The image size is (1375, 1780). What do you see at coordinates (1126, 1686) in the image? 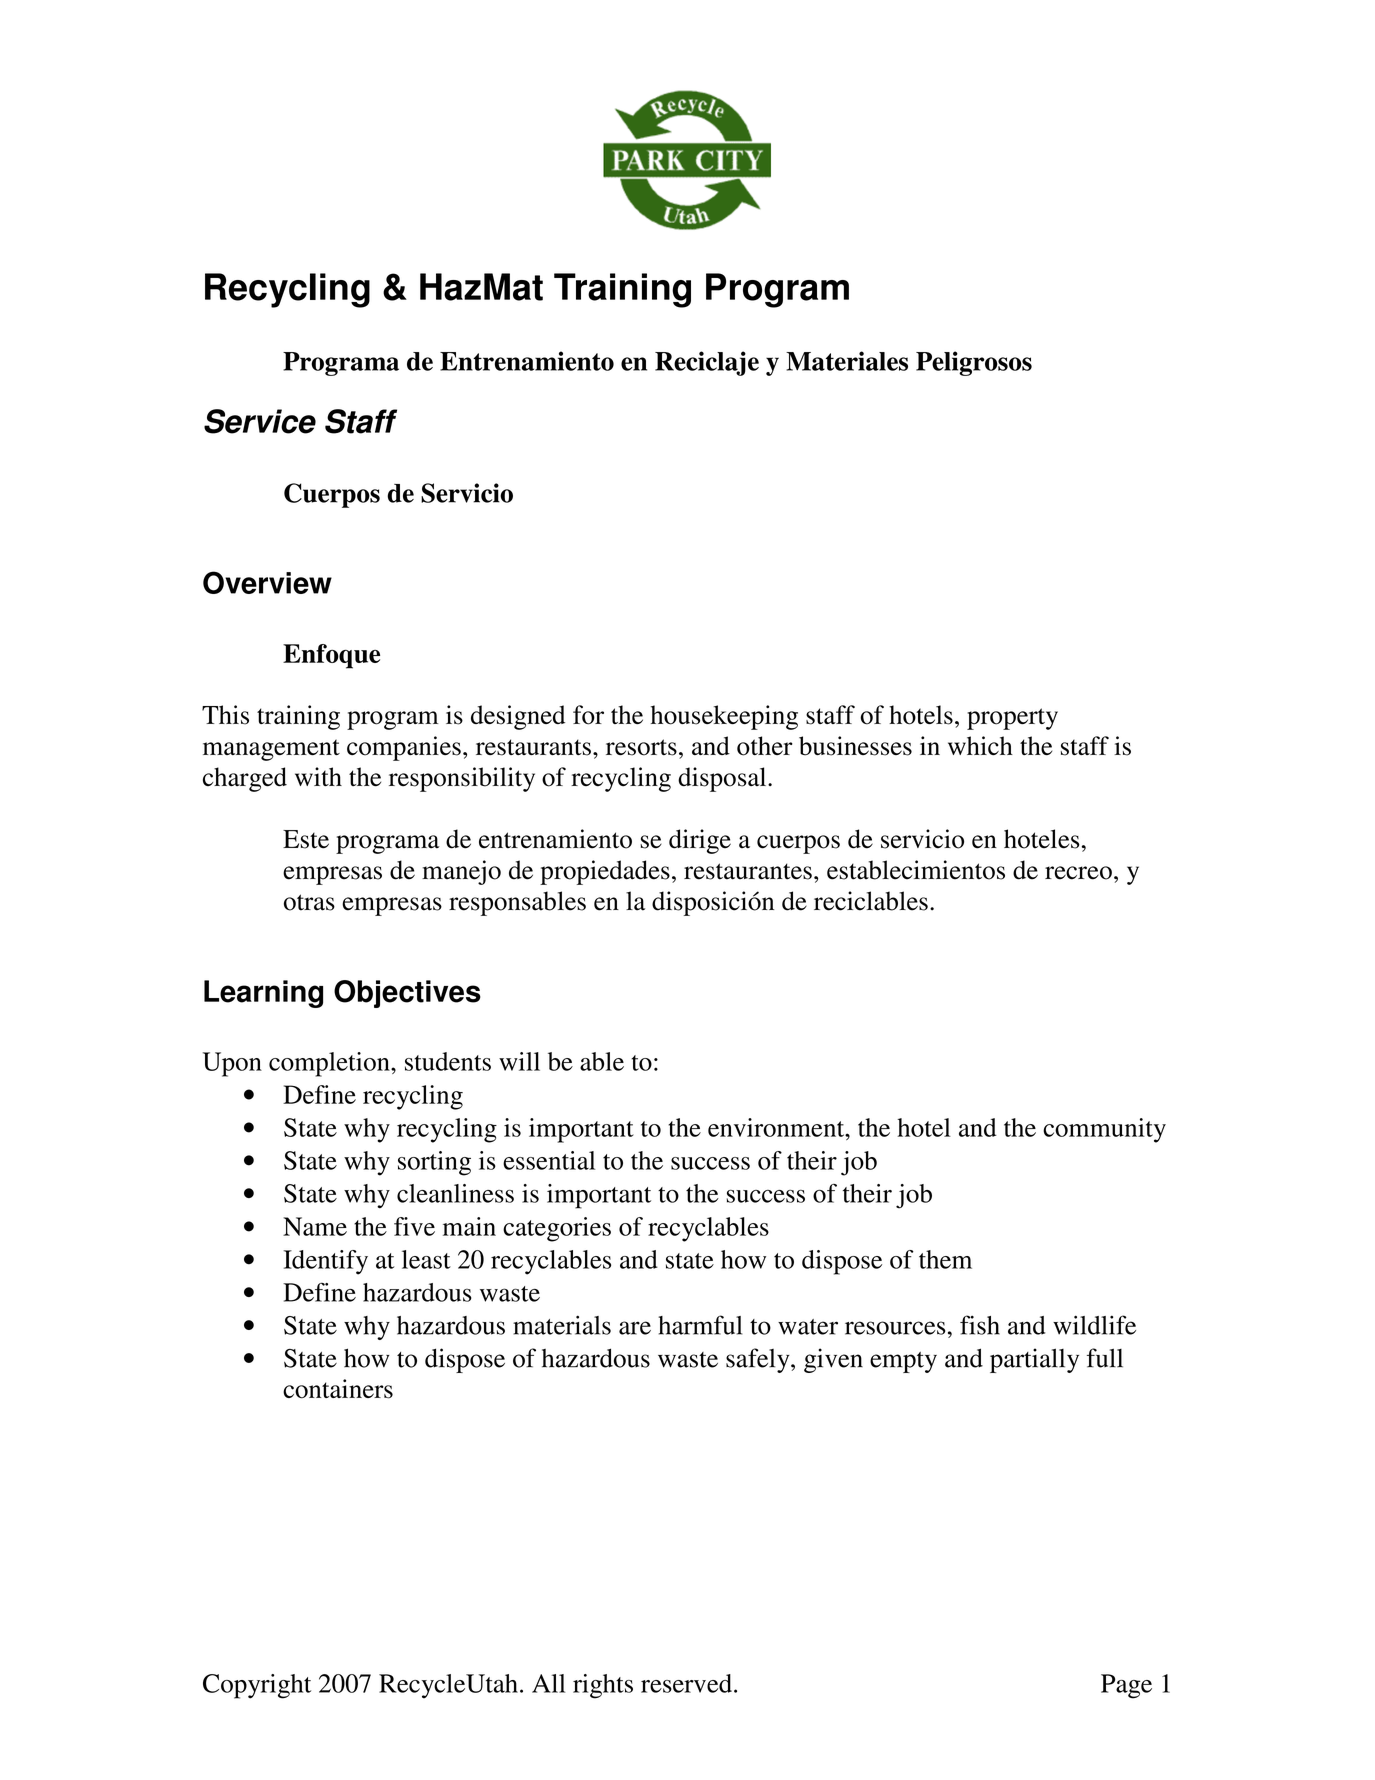
I see `Page` at bounding box center [1126, 1686].
